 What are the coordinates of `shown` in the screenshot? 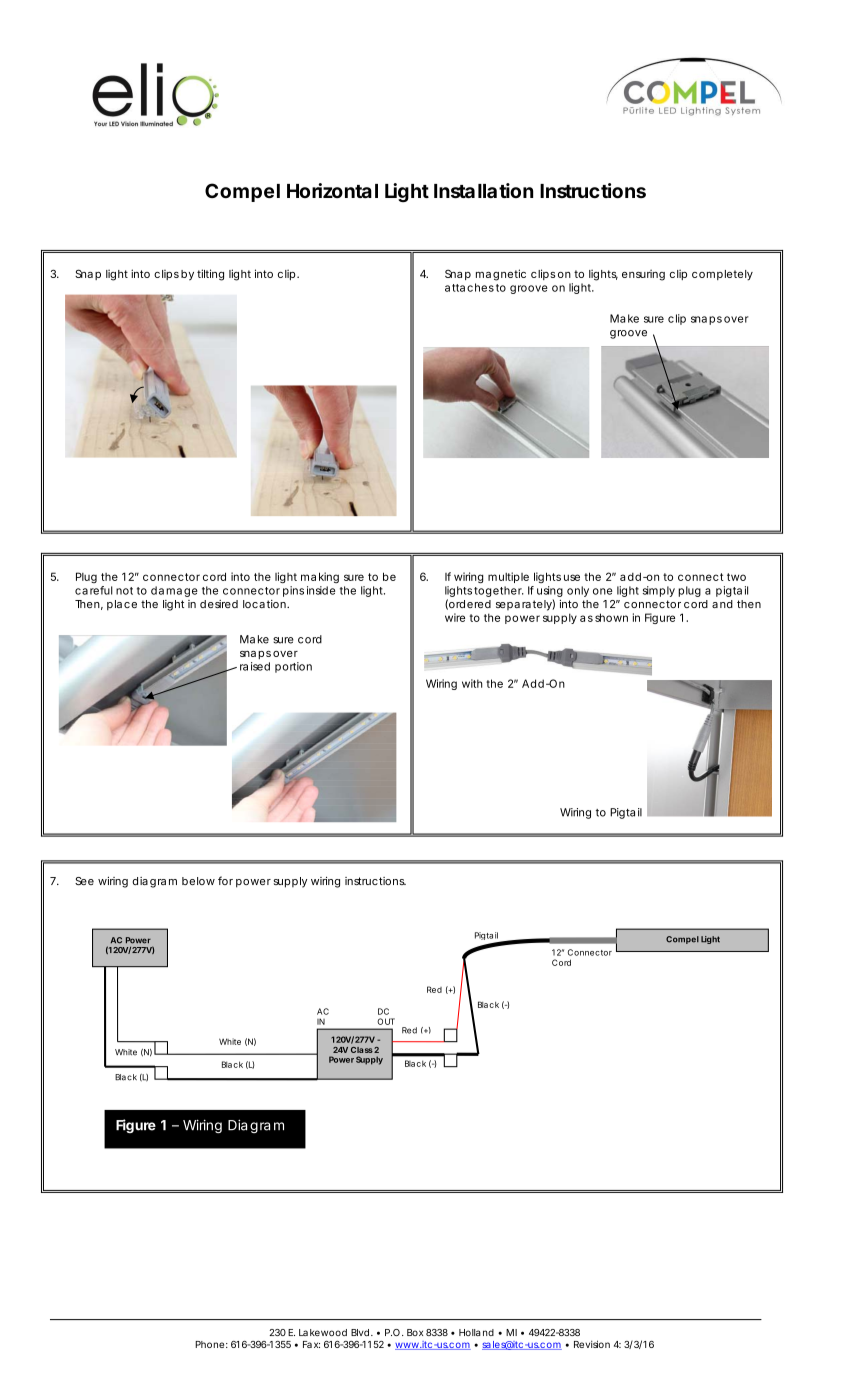 It's located at (611, 617).
